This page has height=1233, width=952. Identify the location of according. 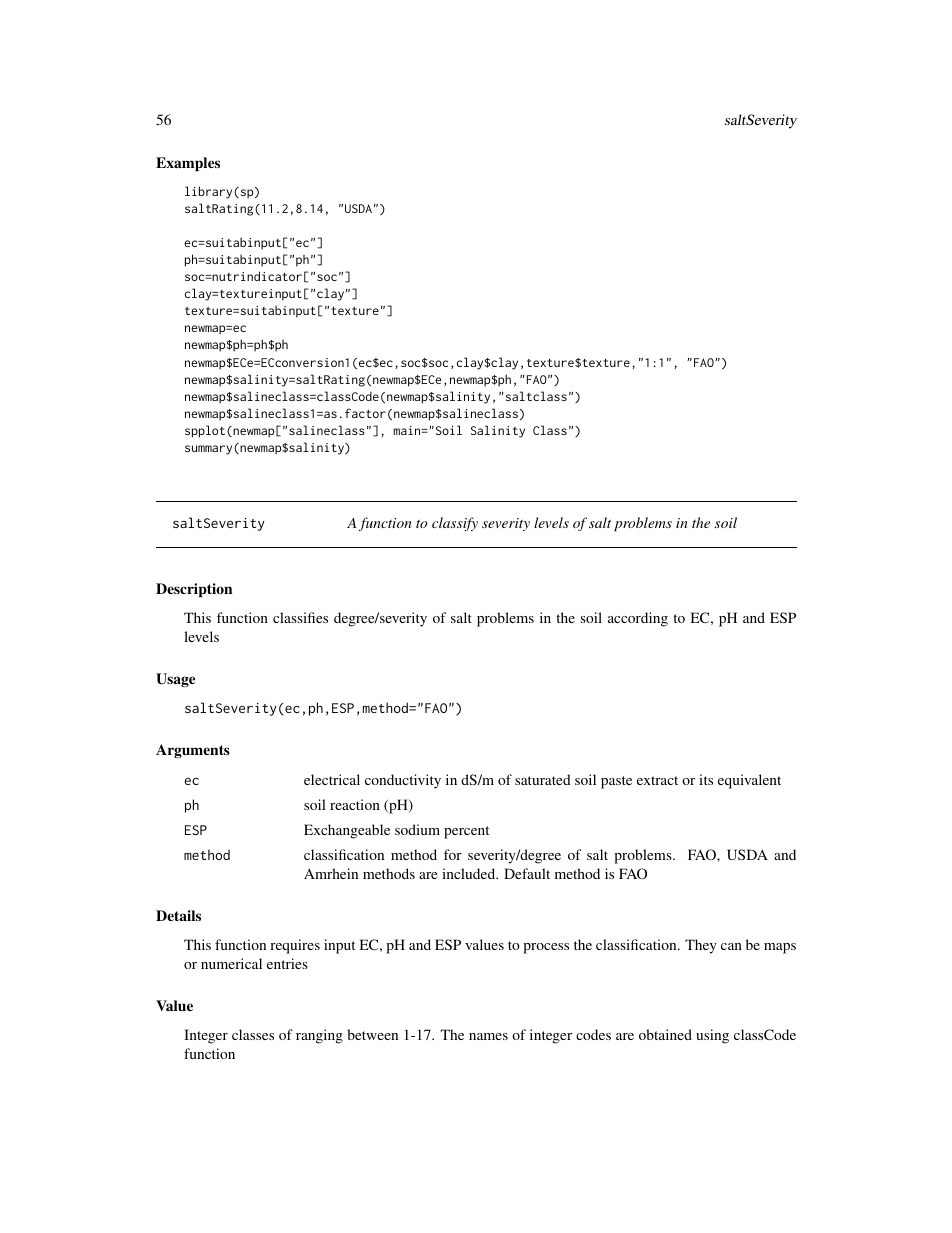
(638, 619).
